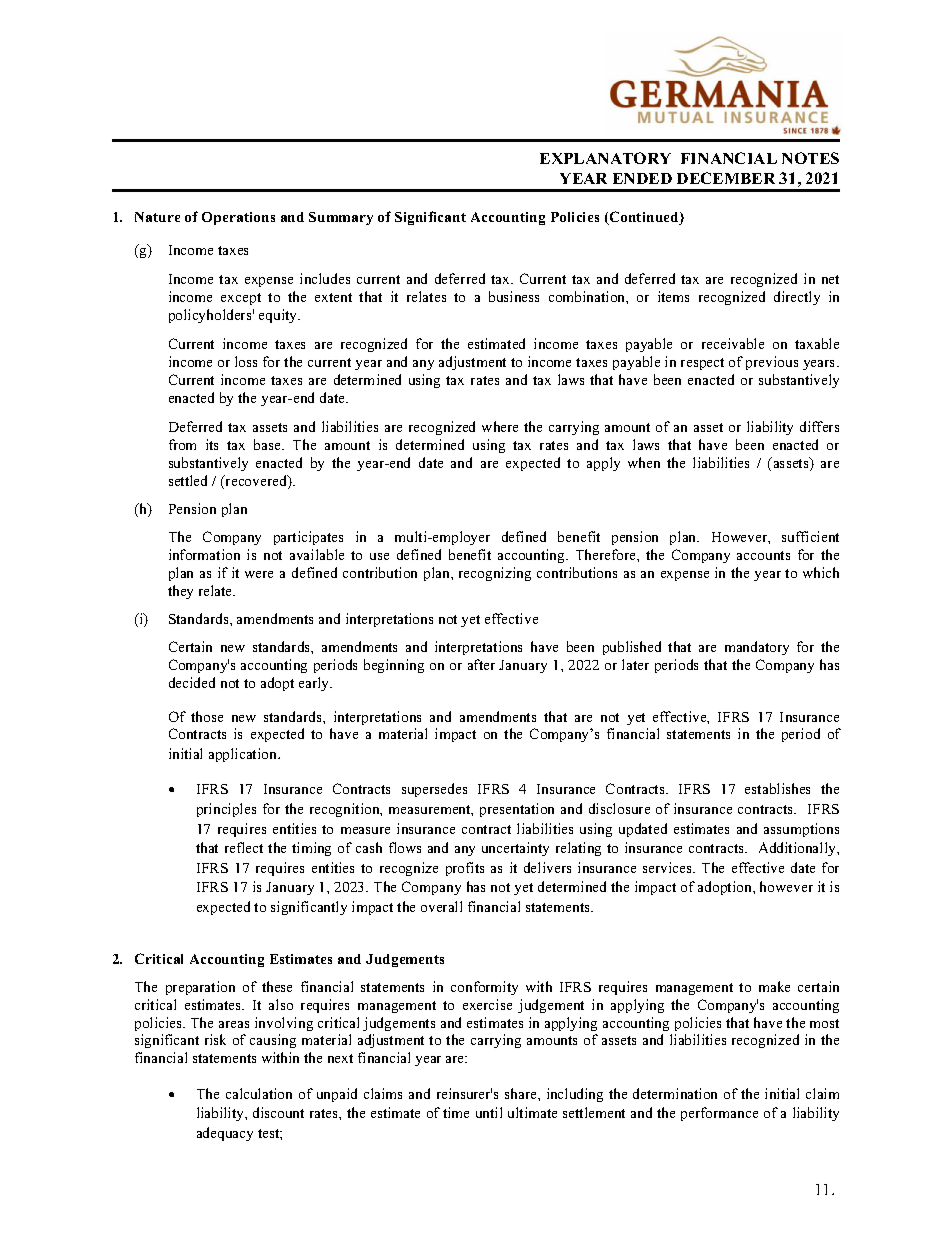  What do you see at coordinates (489, 1112) in the image?
I see `until` at bounding box center [489, 1112].
